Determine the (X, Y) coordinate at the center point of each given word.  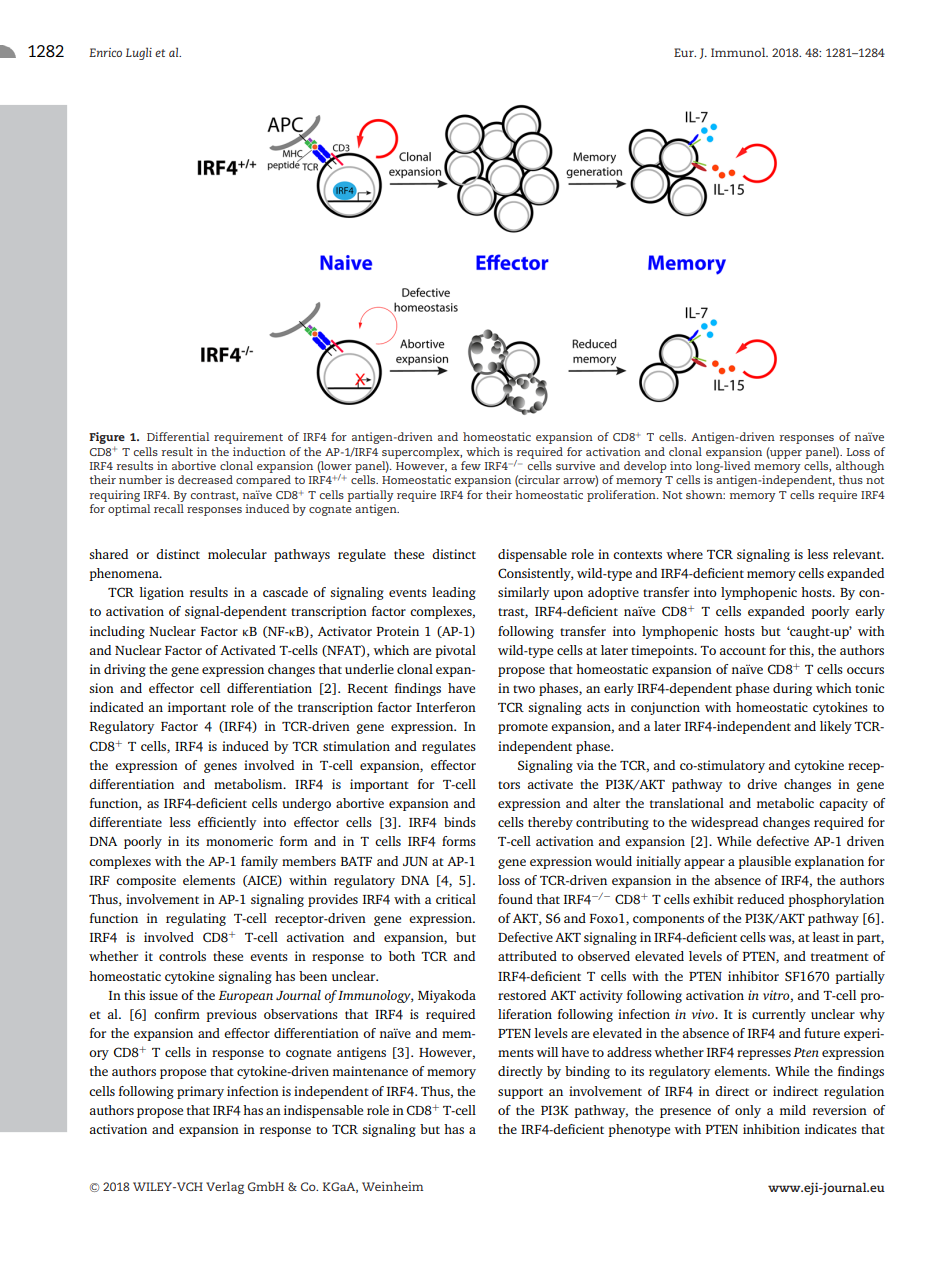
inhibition (771, 1129)
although (860, 467)
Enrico (105, 52)
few (471, 465)
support (520, 1093)
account (743, 651)
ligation (162, 593)
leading (454, 593)
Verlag (225, 1187)
